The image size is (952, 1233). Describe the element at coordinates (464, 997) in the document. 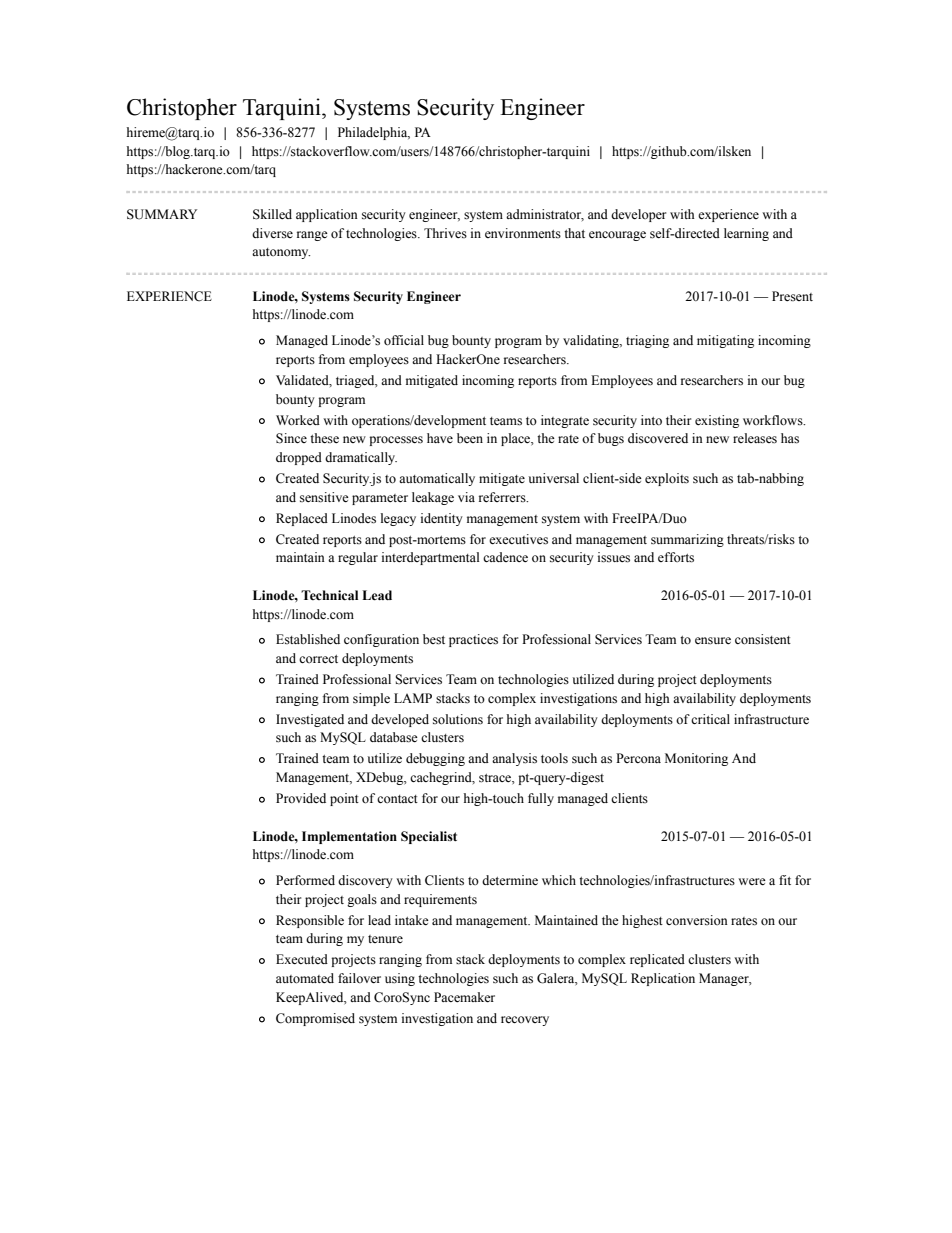

I see `Pacemaker` at that location.
